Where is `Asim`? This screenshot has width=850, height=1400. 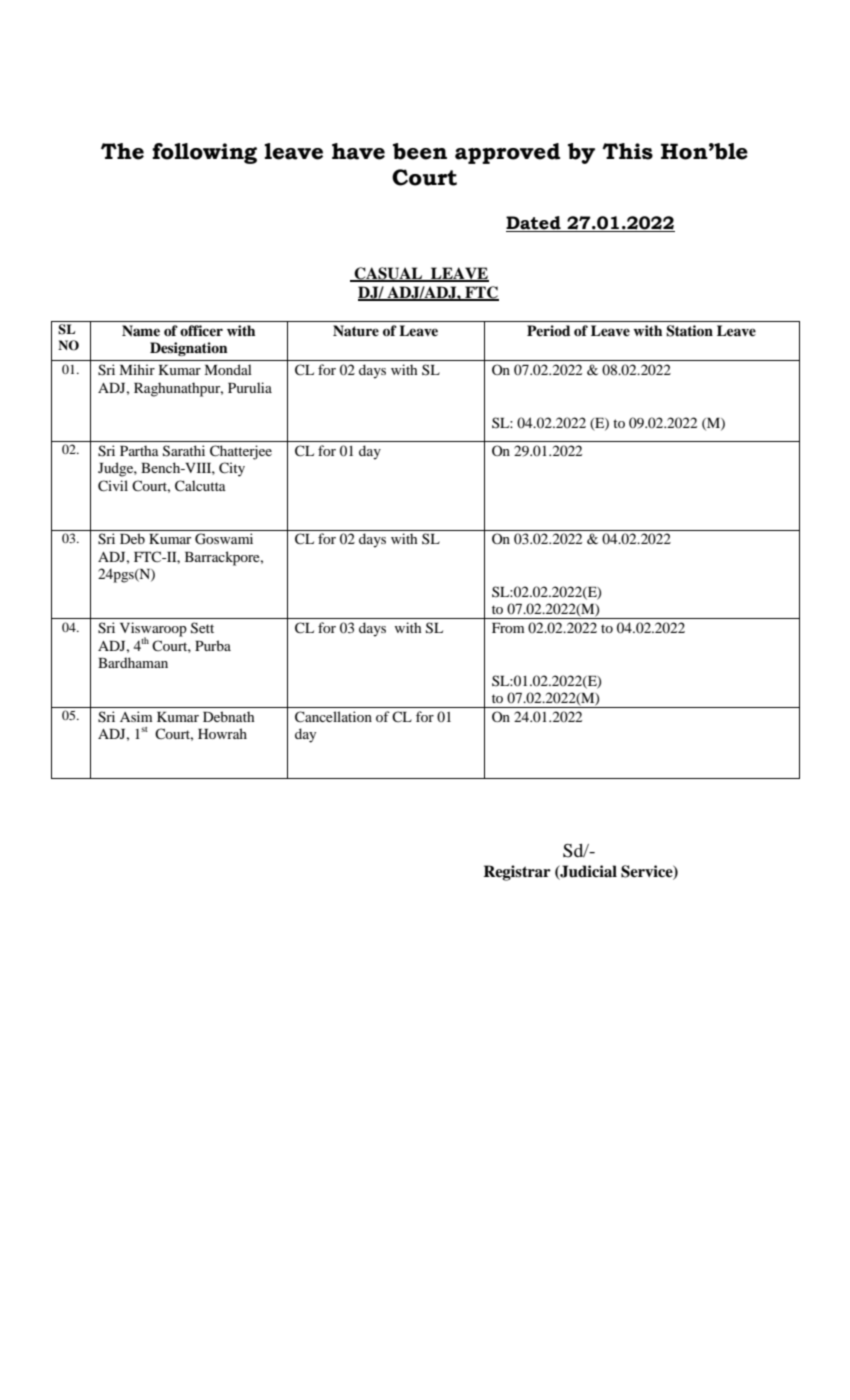
Asim is located at coordinates (136, 716).
